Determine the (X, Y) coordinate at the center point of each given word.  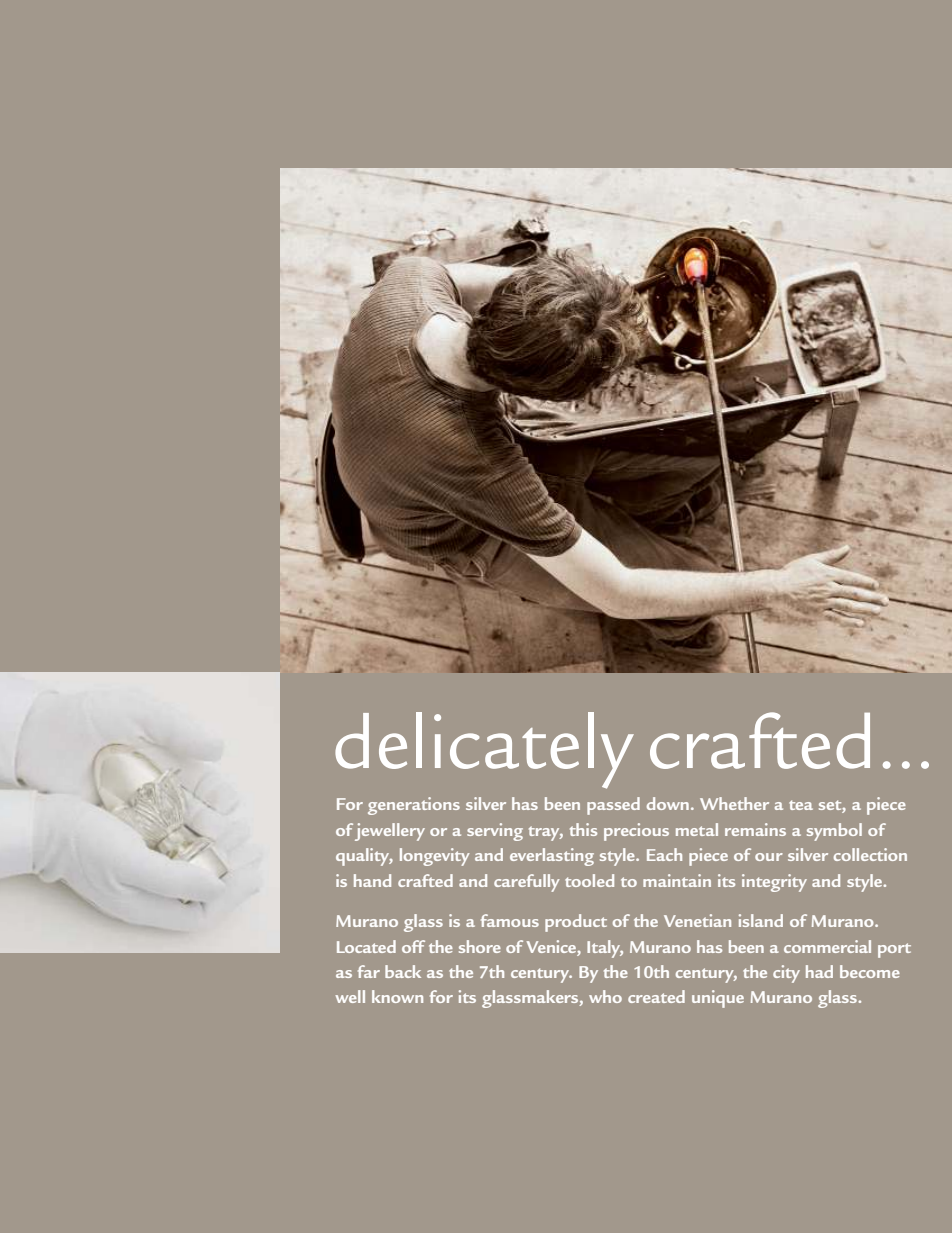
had (819, 971)
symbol (834, 832)
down (668, 803)
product (576, 923)
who (605, 996)
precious (636, 832)
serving (495, 832)
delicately (484, 750)
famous (510, 920)
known (397, 996)
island (761, 920)
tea (801, 805)
